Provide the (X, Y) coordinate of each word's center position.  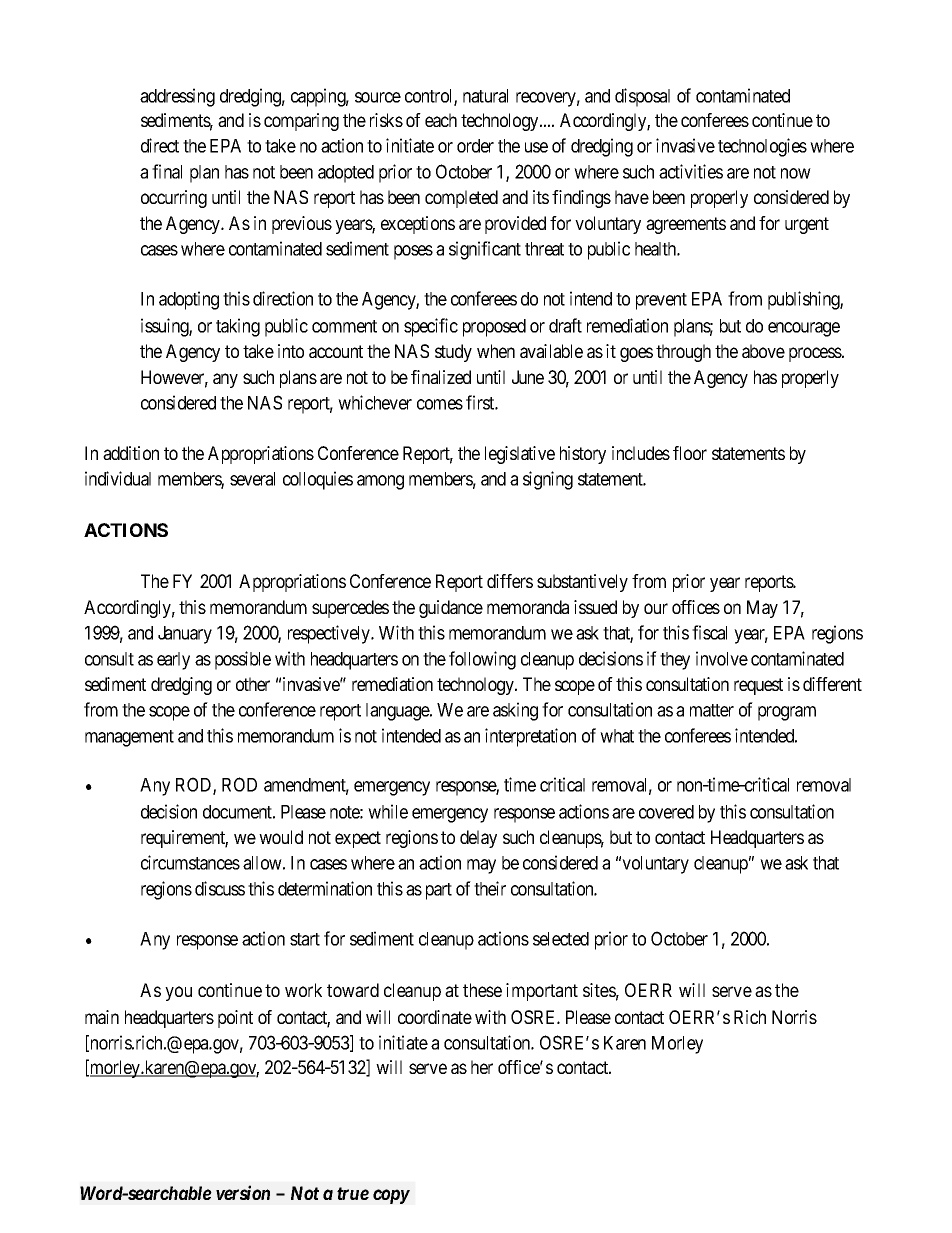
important (542, 992)
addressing (177, 97)
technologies (762, 147)
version (243, 1192)
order (475, 146)
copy (391, 1196)
